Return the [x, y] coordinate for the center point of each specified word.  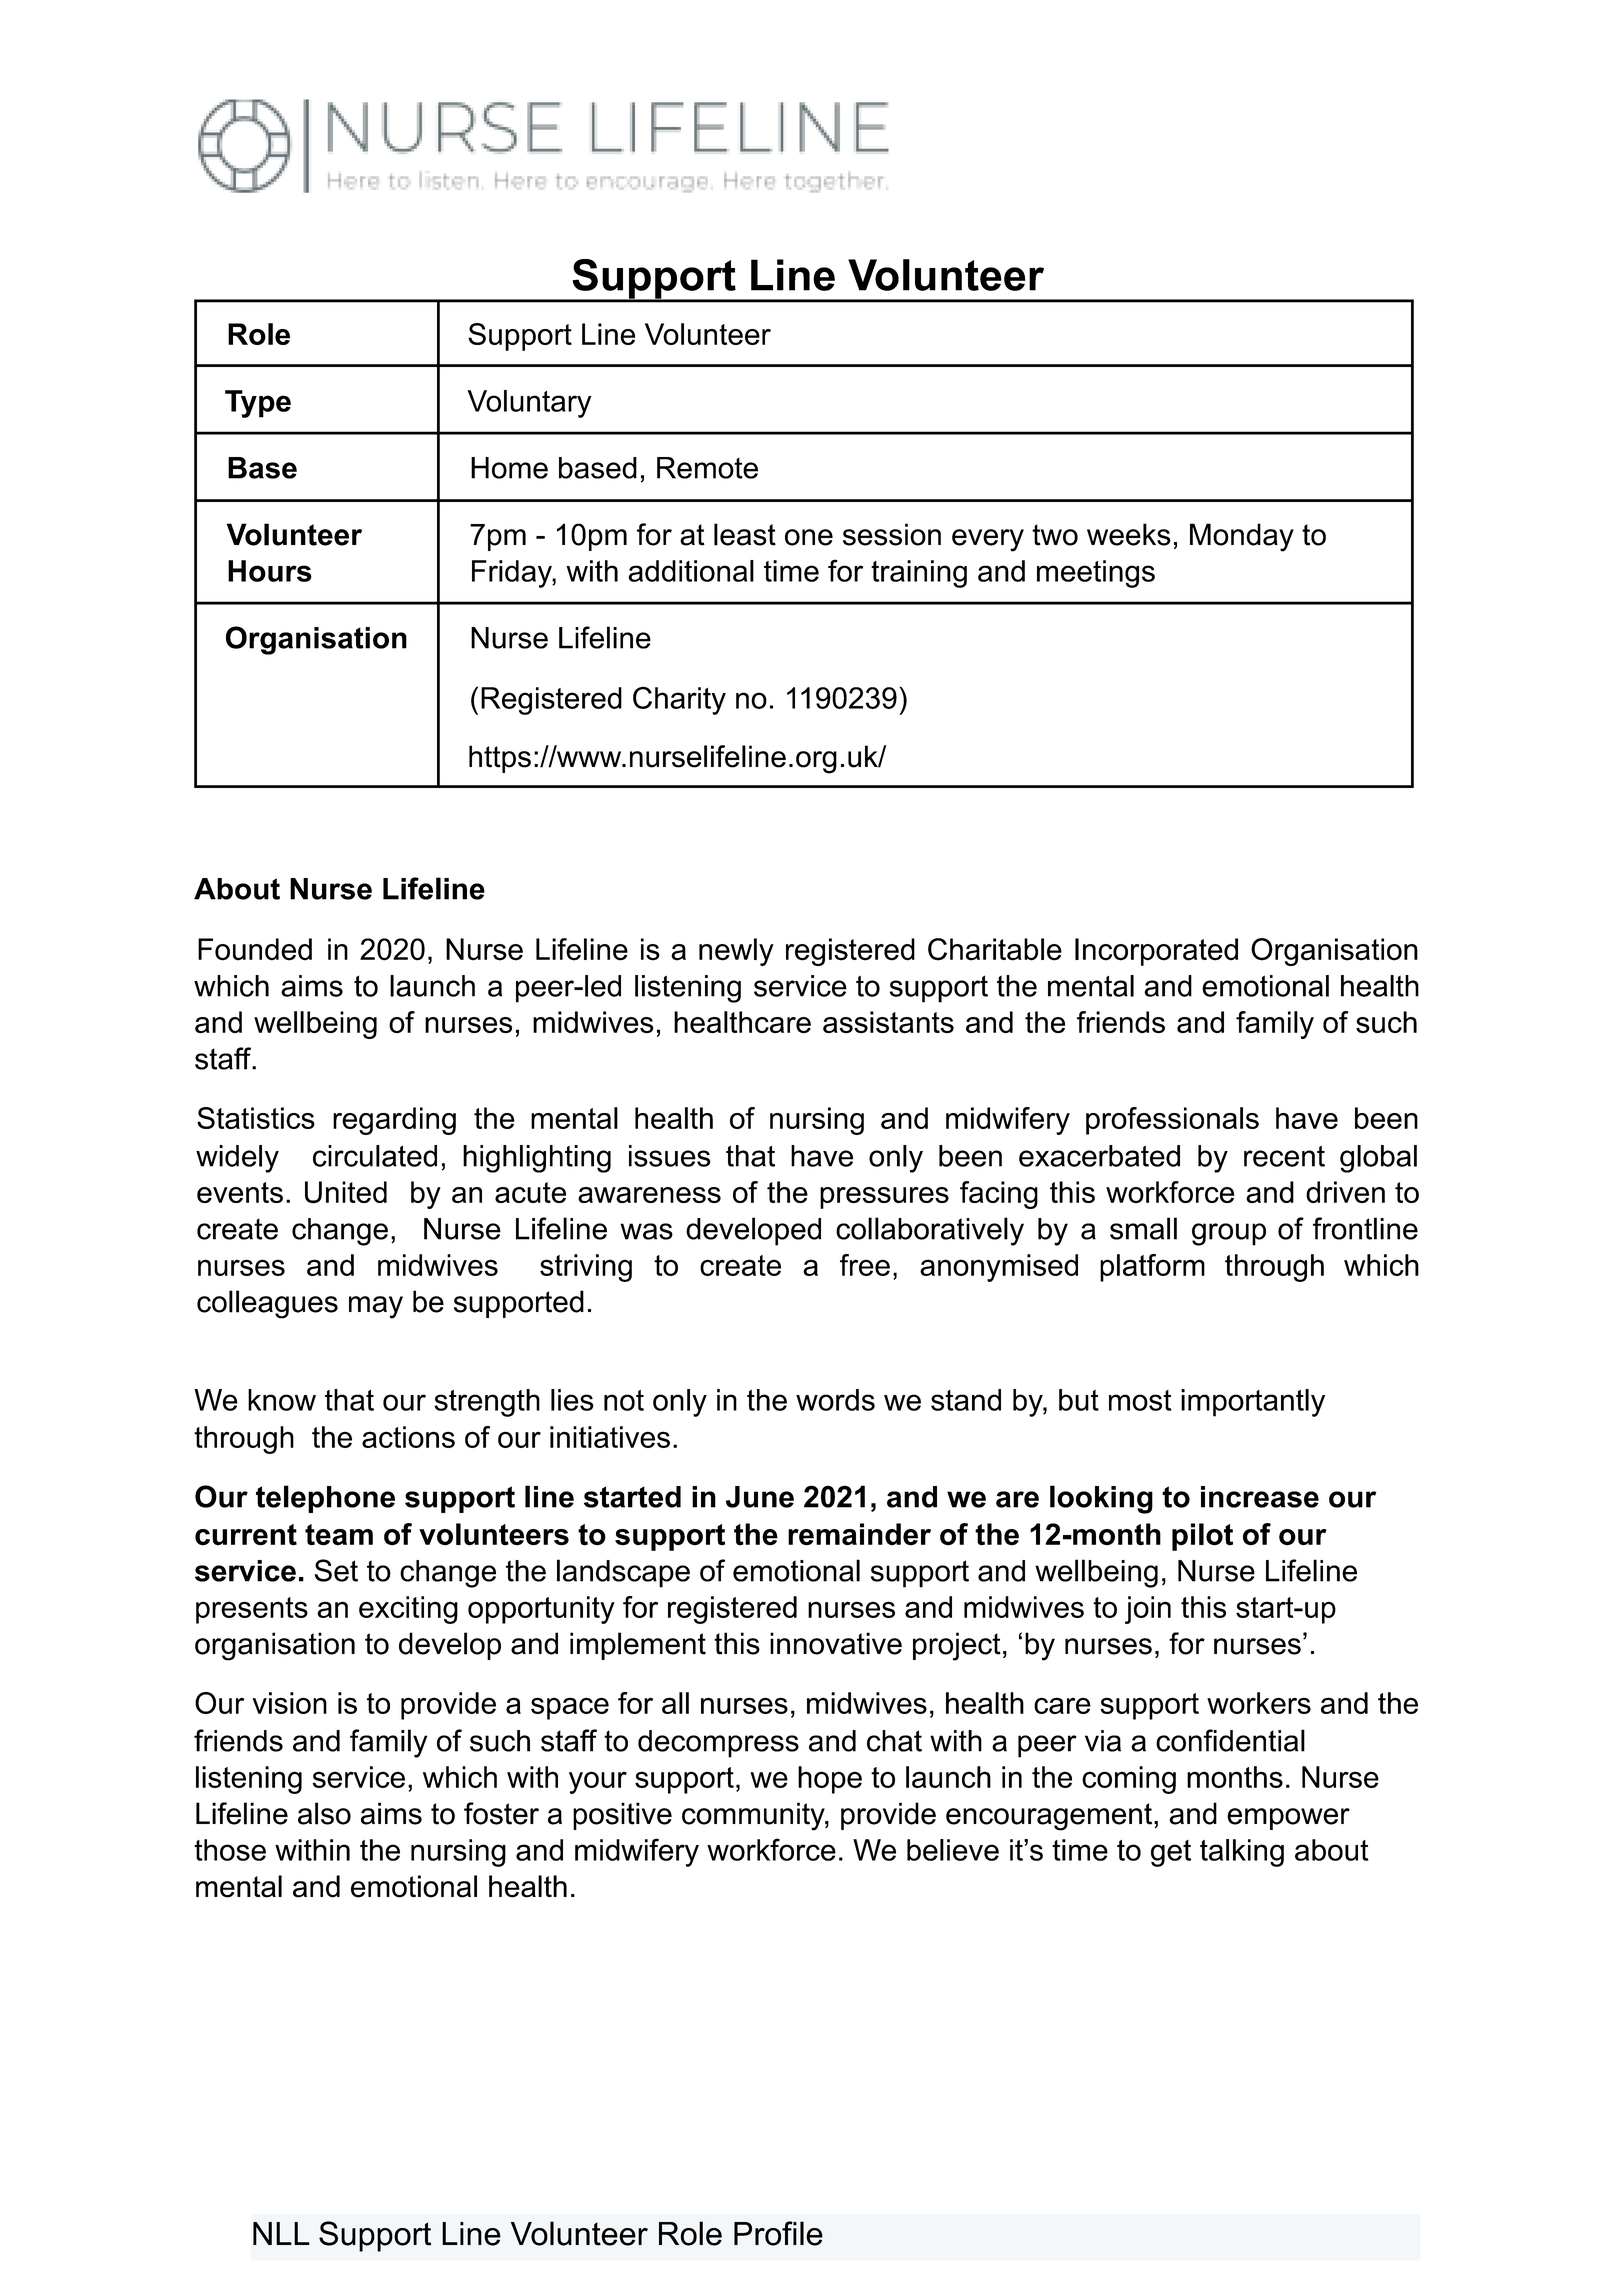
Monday [1242, 537]
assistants [888, 1022]
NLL [281, 2233]
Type [258, 404]
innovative [836, 1643]
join [1148, 1610]
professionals [1172, 1121]
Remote [707, 468]
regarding [394, 1121]
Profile [778, 2233]
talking [1242, 1853]
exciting [408, 1610]
